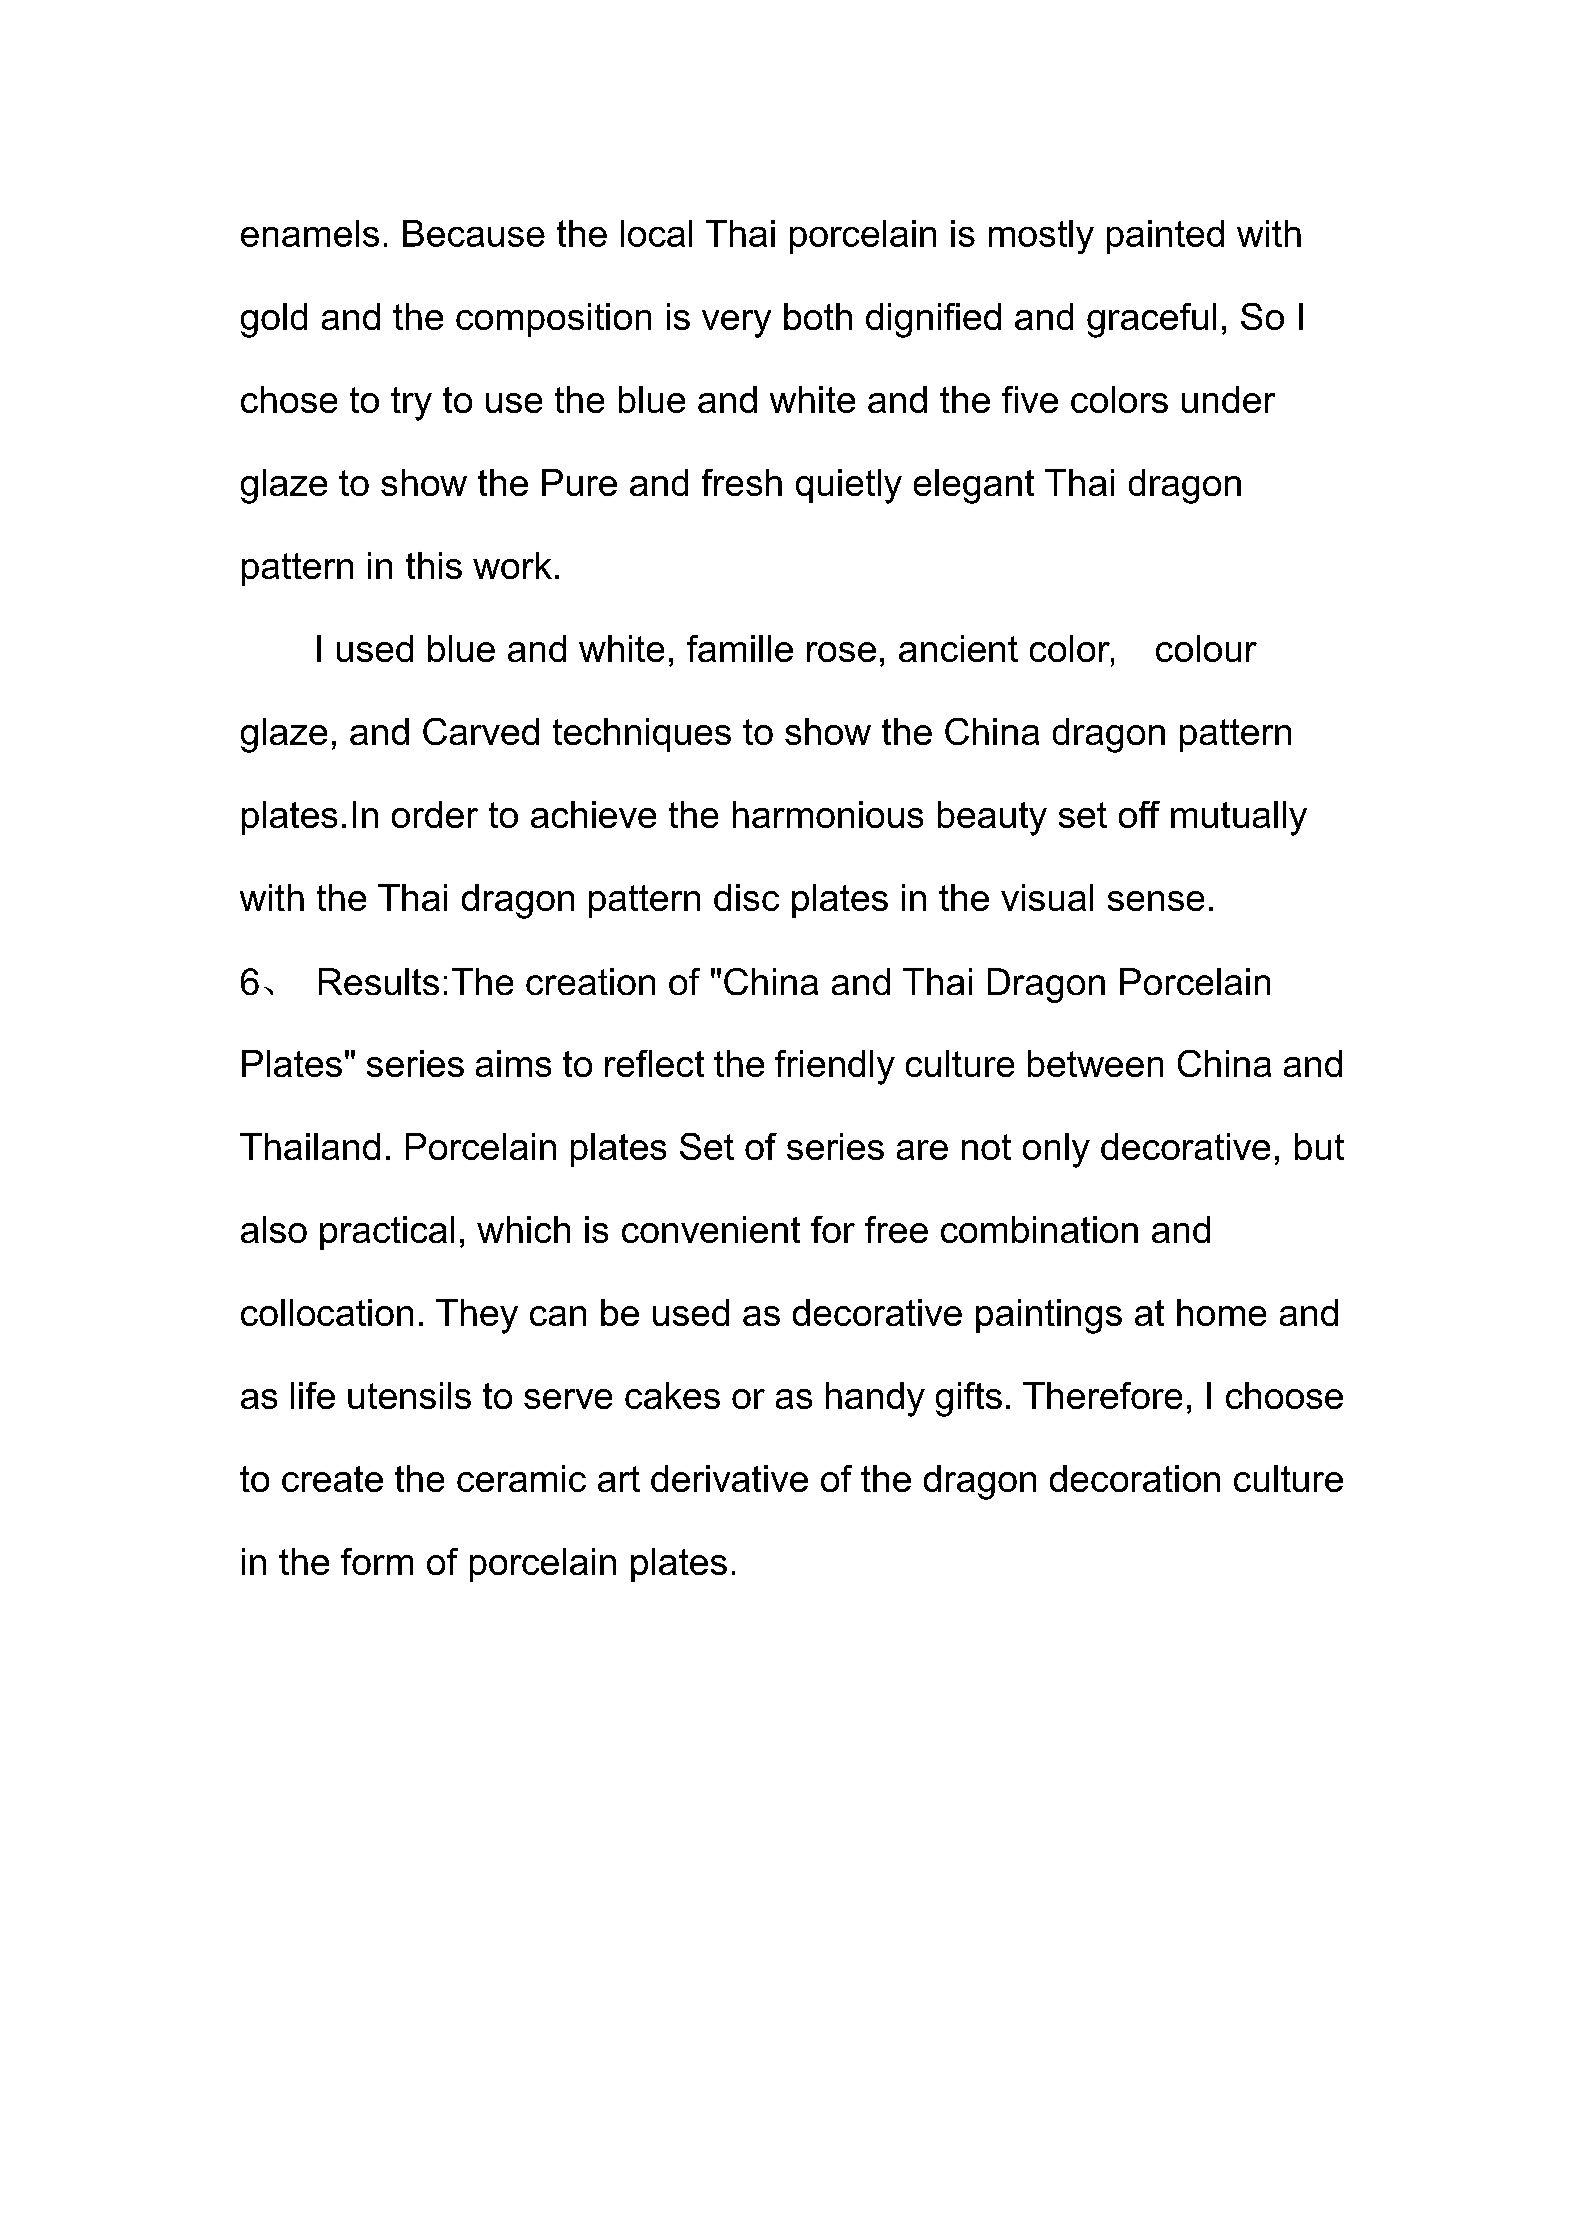 The image size is (1584, 2240). I want to click on combination, so click(1039, 1229).
